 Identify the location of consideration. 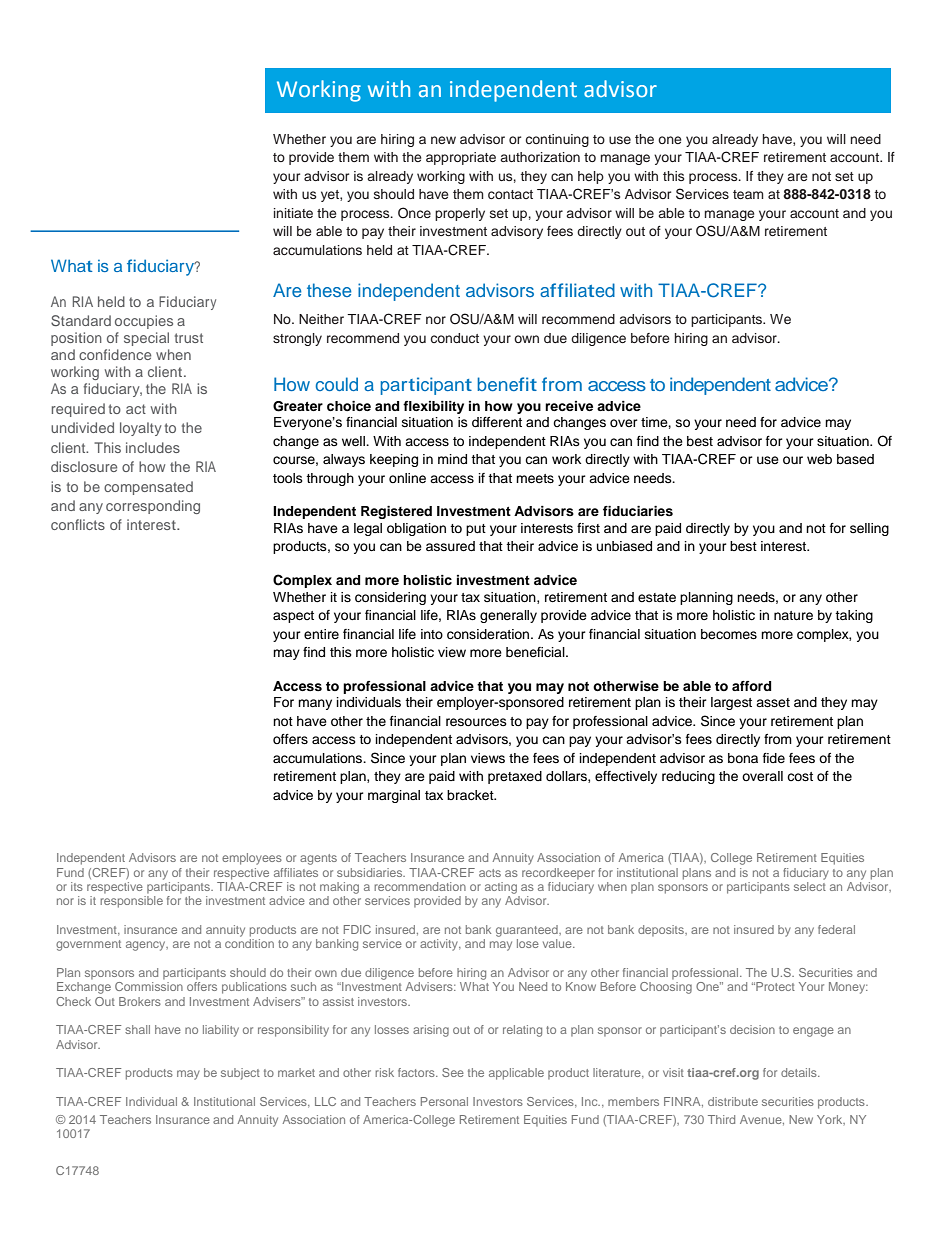
(489, 634).
